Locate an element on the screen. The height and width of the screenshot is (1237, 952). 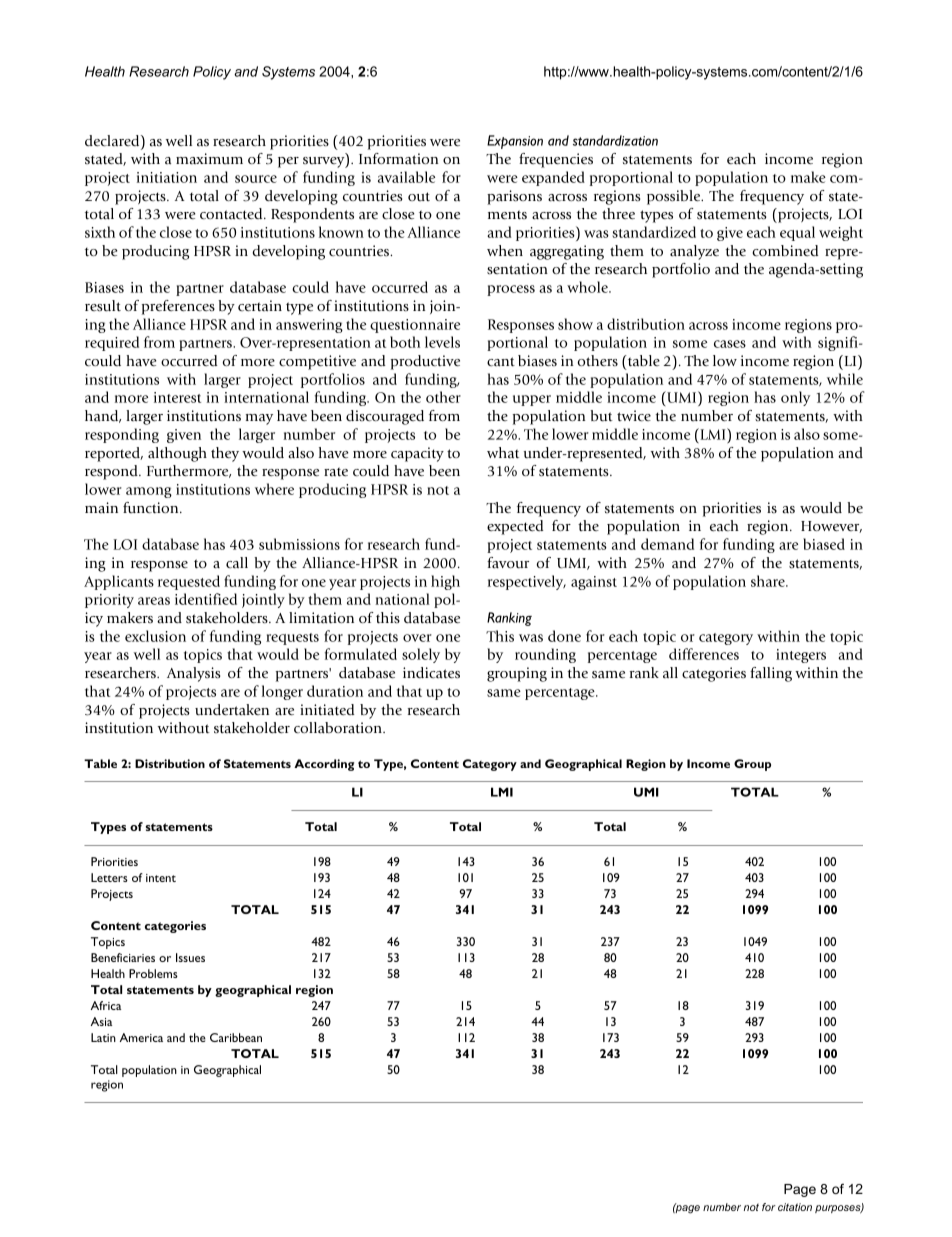
Issues is located at coordinates (190, 957).
